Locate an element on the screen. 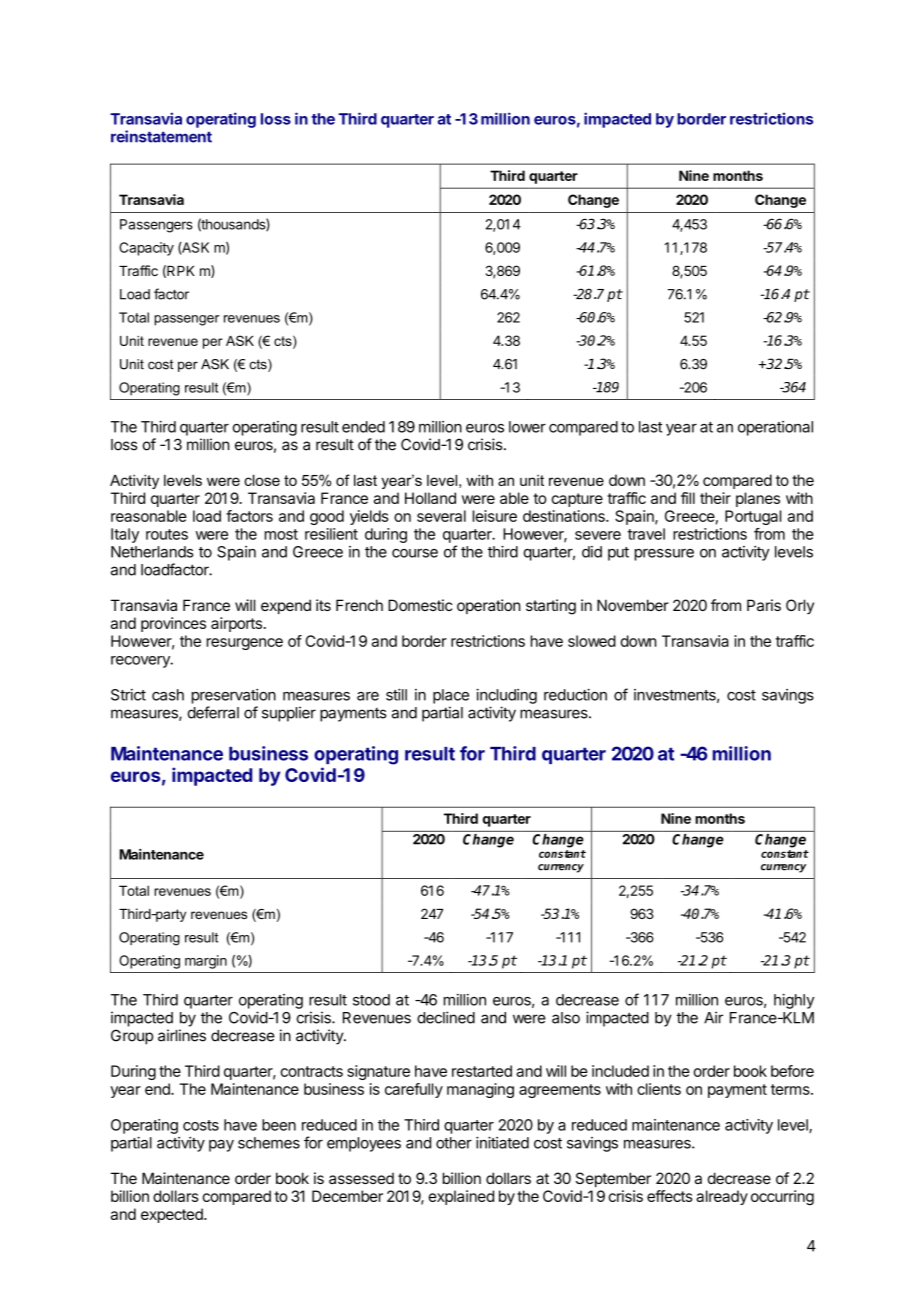 This screenshot has width=924, height=1308. Netherlands is located at coordinates (152, 552).
